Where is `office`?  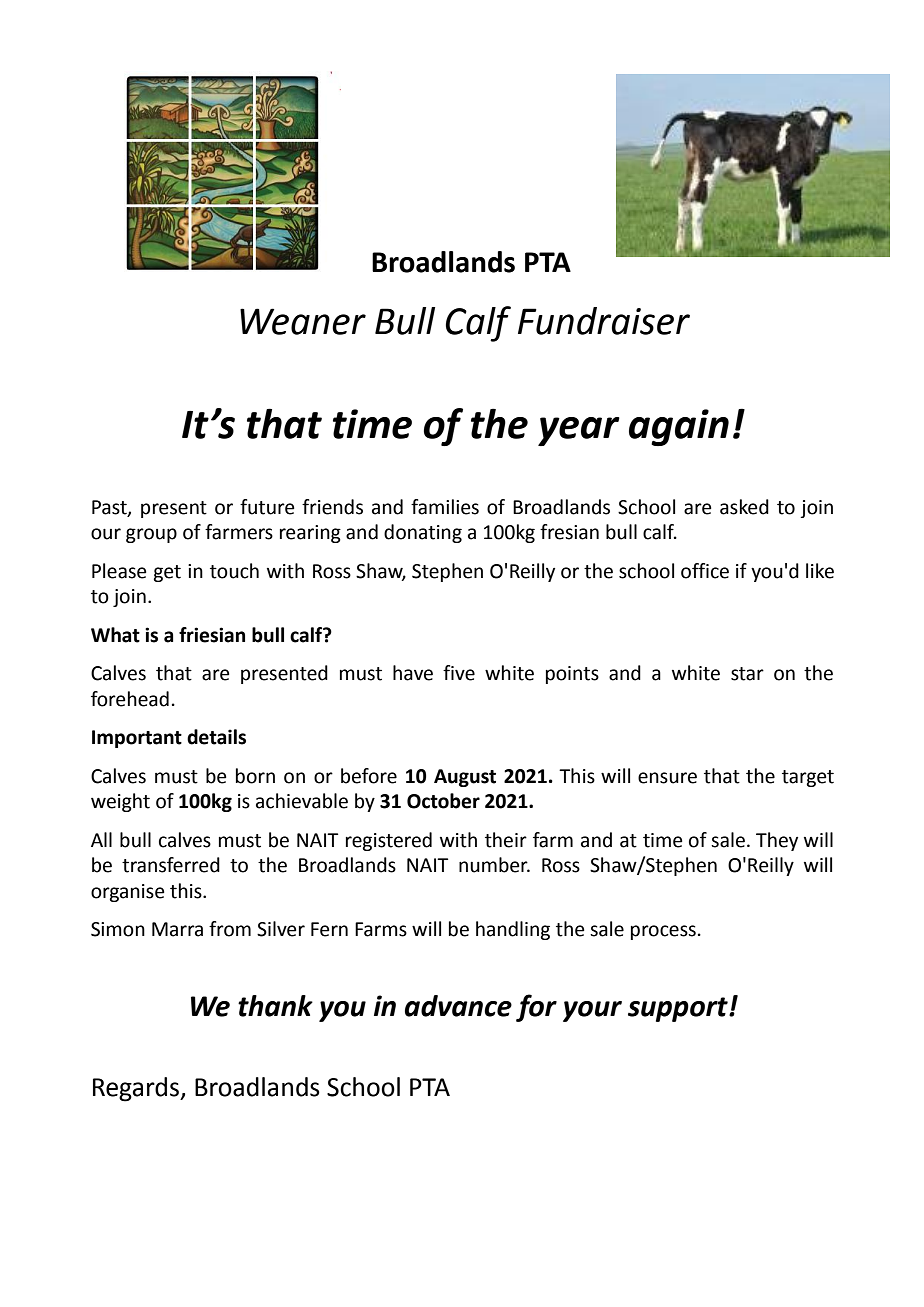
office is located at coordinates (705, 571).
